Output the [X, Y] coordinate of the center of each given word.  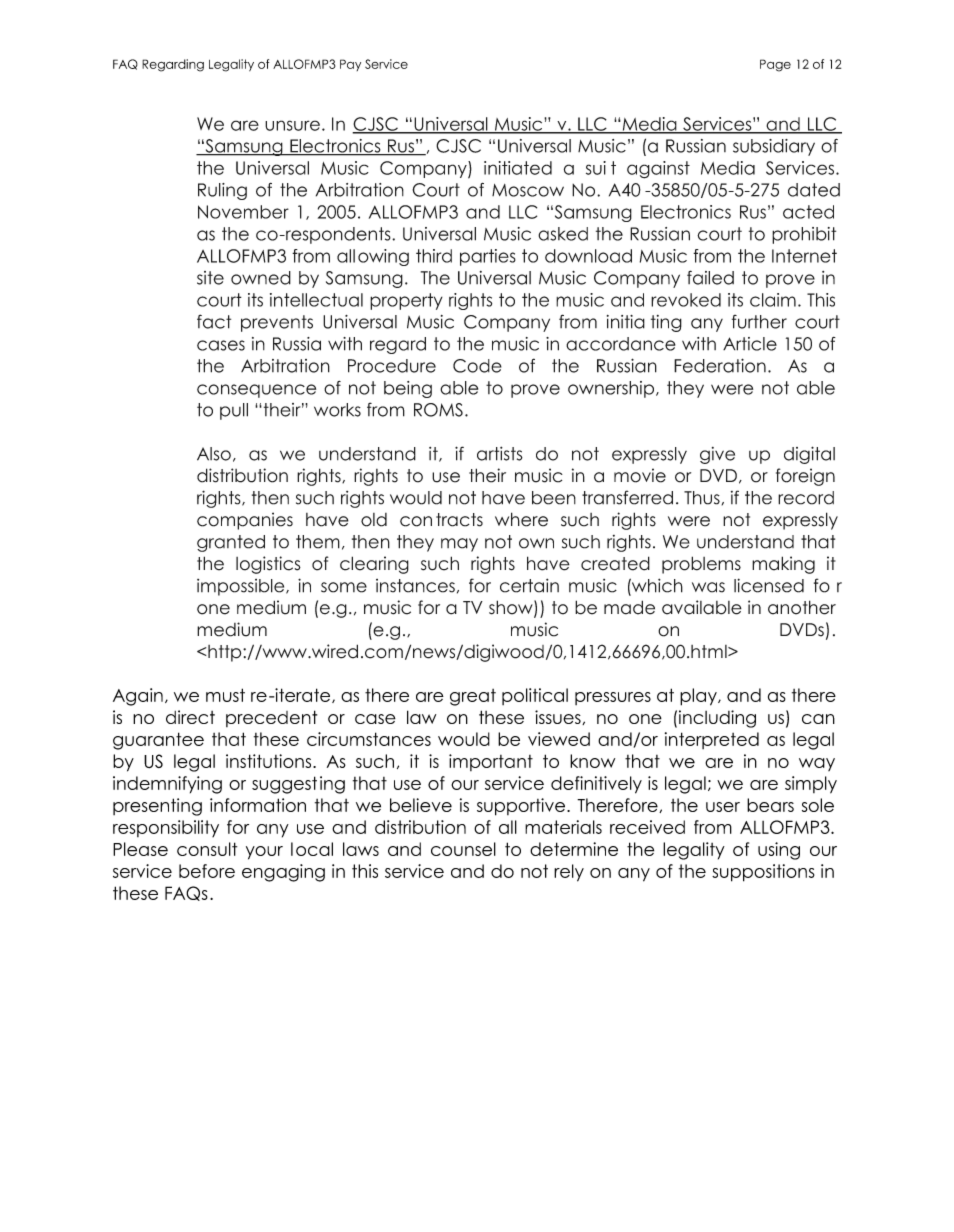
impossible [242, 587]
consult [207, 849]
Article [750, 344]
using [779, 851]
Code [477, 366]
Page [775, 65]
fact [214, 321]
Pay [350, 65]
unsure [292, 125]
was [708, 587]
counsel [463, 849]
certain [529, 585]
